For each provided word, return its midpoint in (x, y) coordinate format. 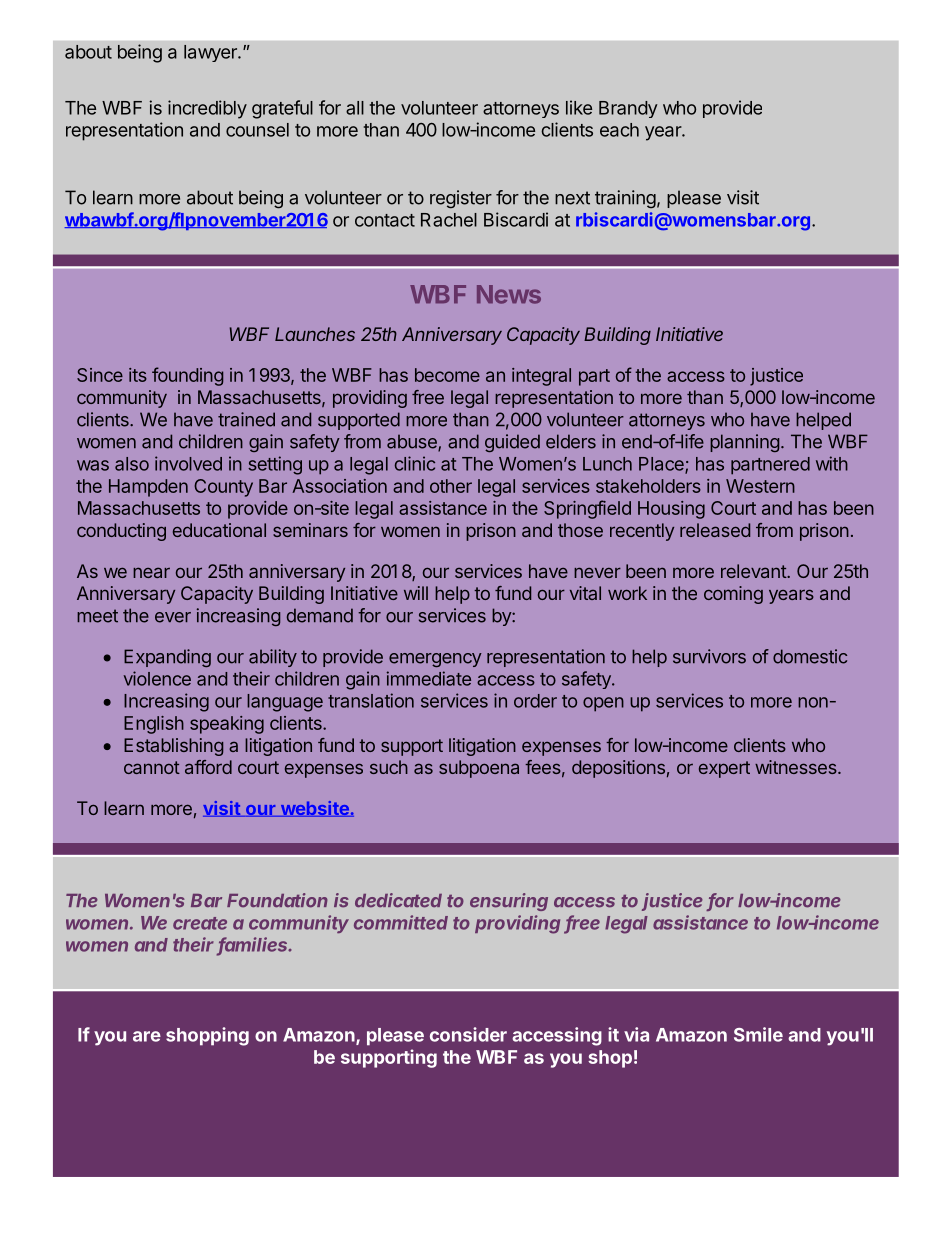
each (619, 130)
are (147, 1036)
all (355, 108)
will (416, 593)
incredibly (207, 109)
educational (219, 530)
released (715, 530)
